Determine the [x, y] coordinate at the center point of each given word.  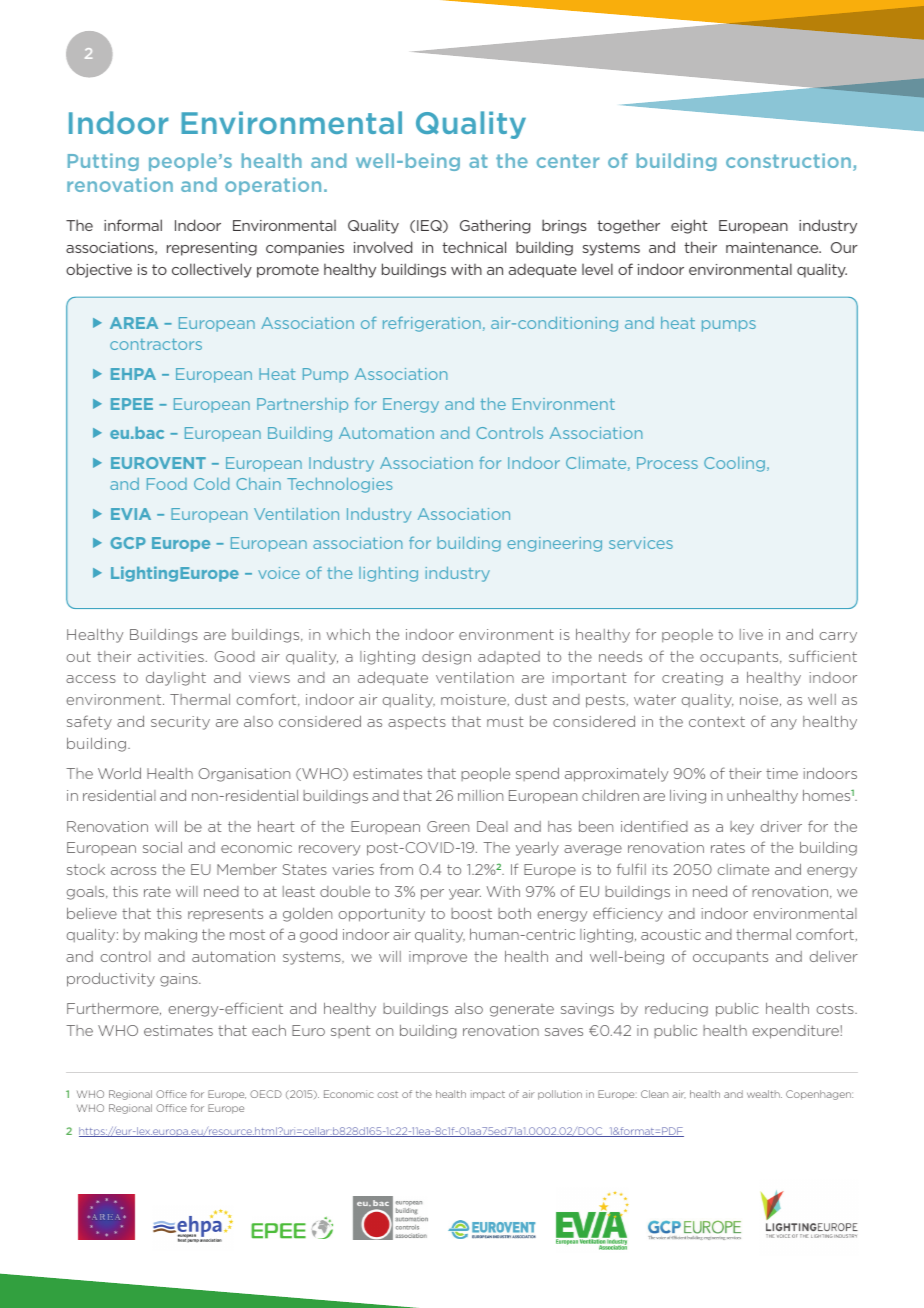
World [119, 773]
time [782, 773]
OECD [266, 1094]
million [480, 795]
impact [488, 1095]
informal [133, 225]
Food [167, 484]
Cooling [734, 464]
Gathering [495, 226]
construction [790, 162]
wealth [764, 1094]
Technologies [340, 485]
